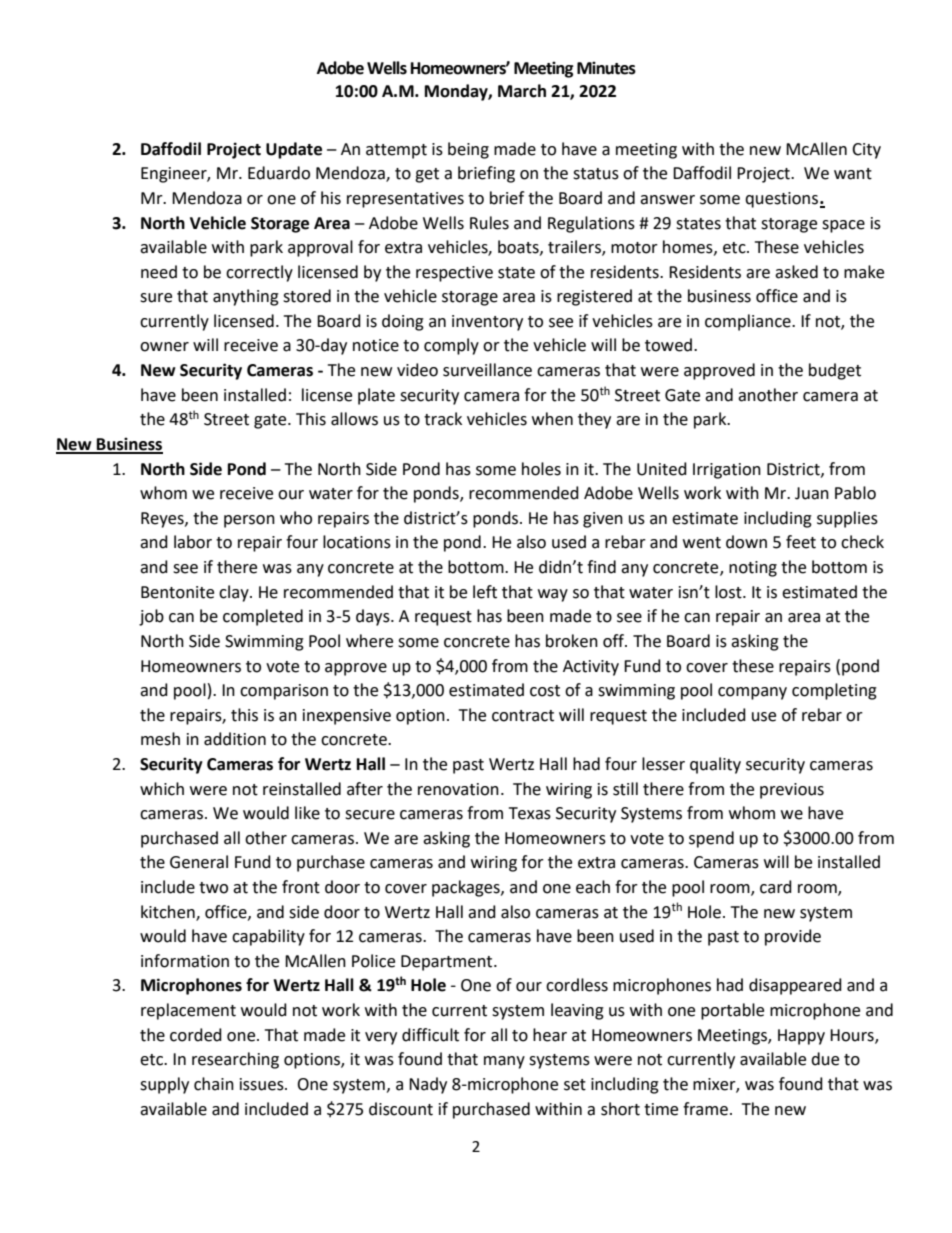 The width and height of the image is (952, 1233). Describe the element at coordinates (812, 493) in the image. I see `Juan` at that location.
